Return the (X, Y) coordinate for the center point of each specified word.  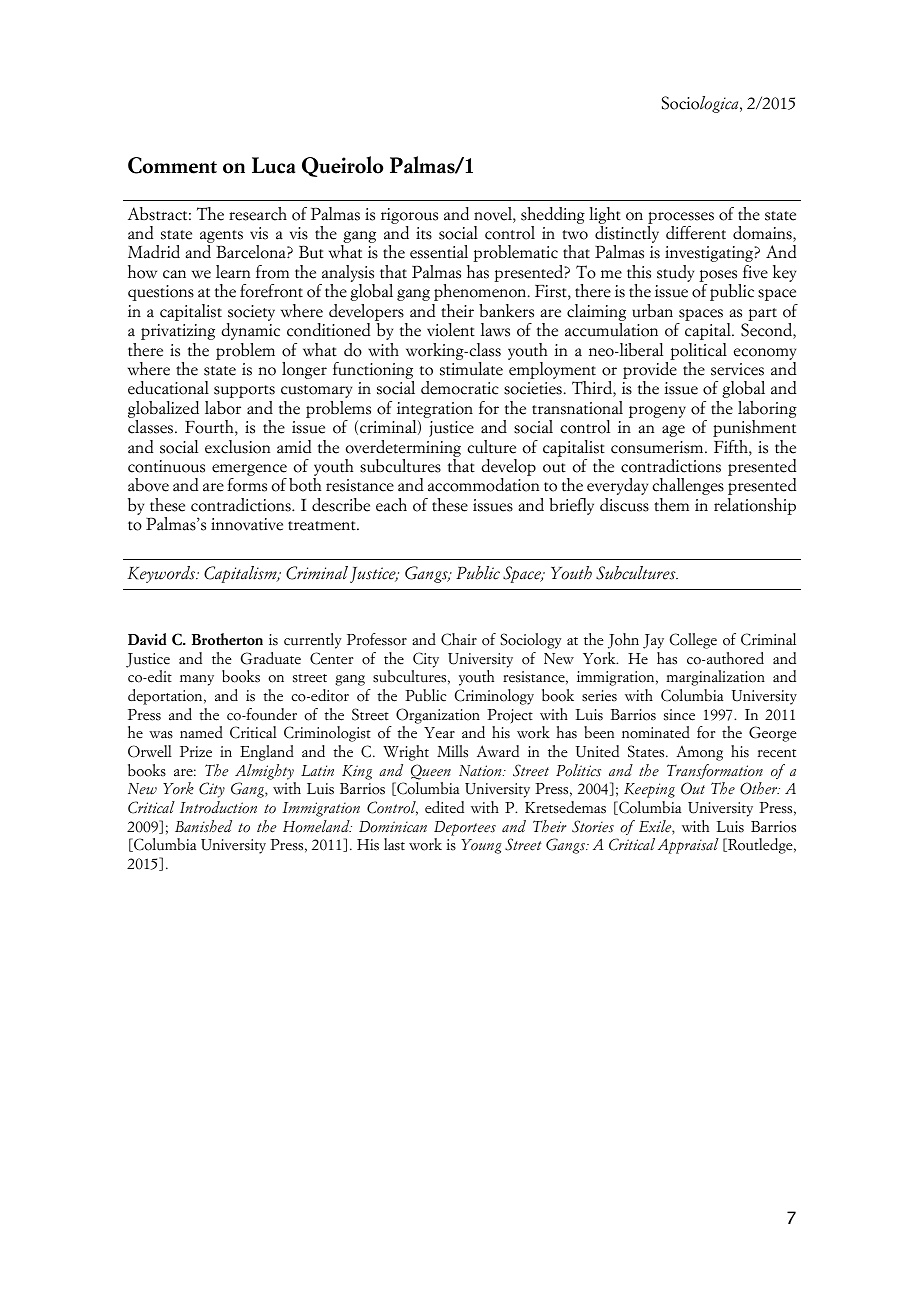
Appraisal (688, 846)
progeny (657, 412)
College (693, 641)
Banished (203, 826)
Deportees (465, 828)
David (147, 639)
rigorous (409, 216)
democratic (460, 388)
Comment (172, 165)
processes (681, 218)
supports (244, 391)
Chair (459, 639)
